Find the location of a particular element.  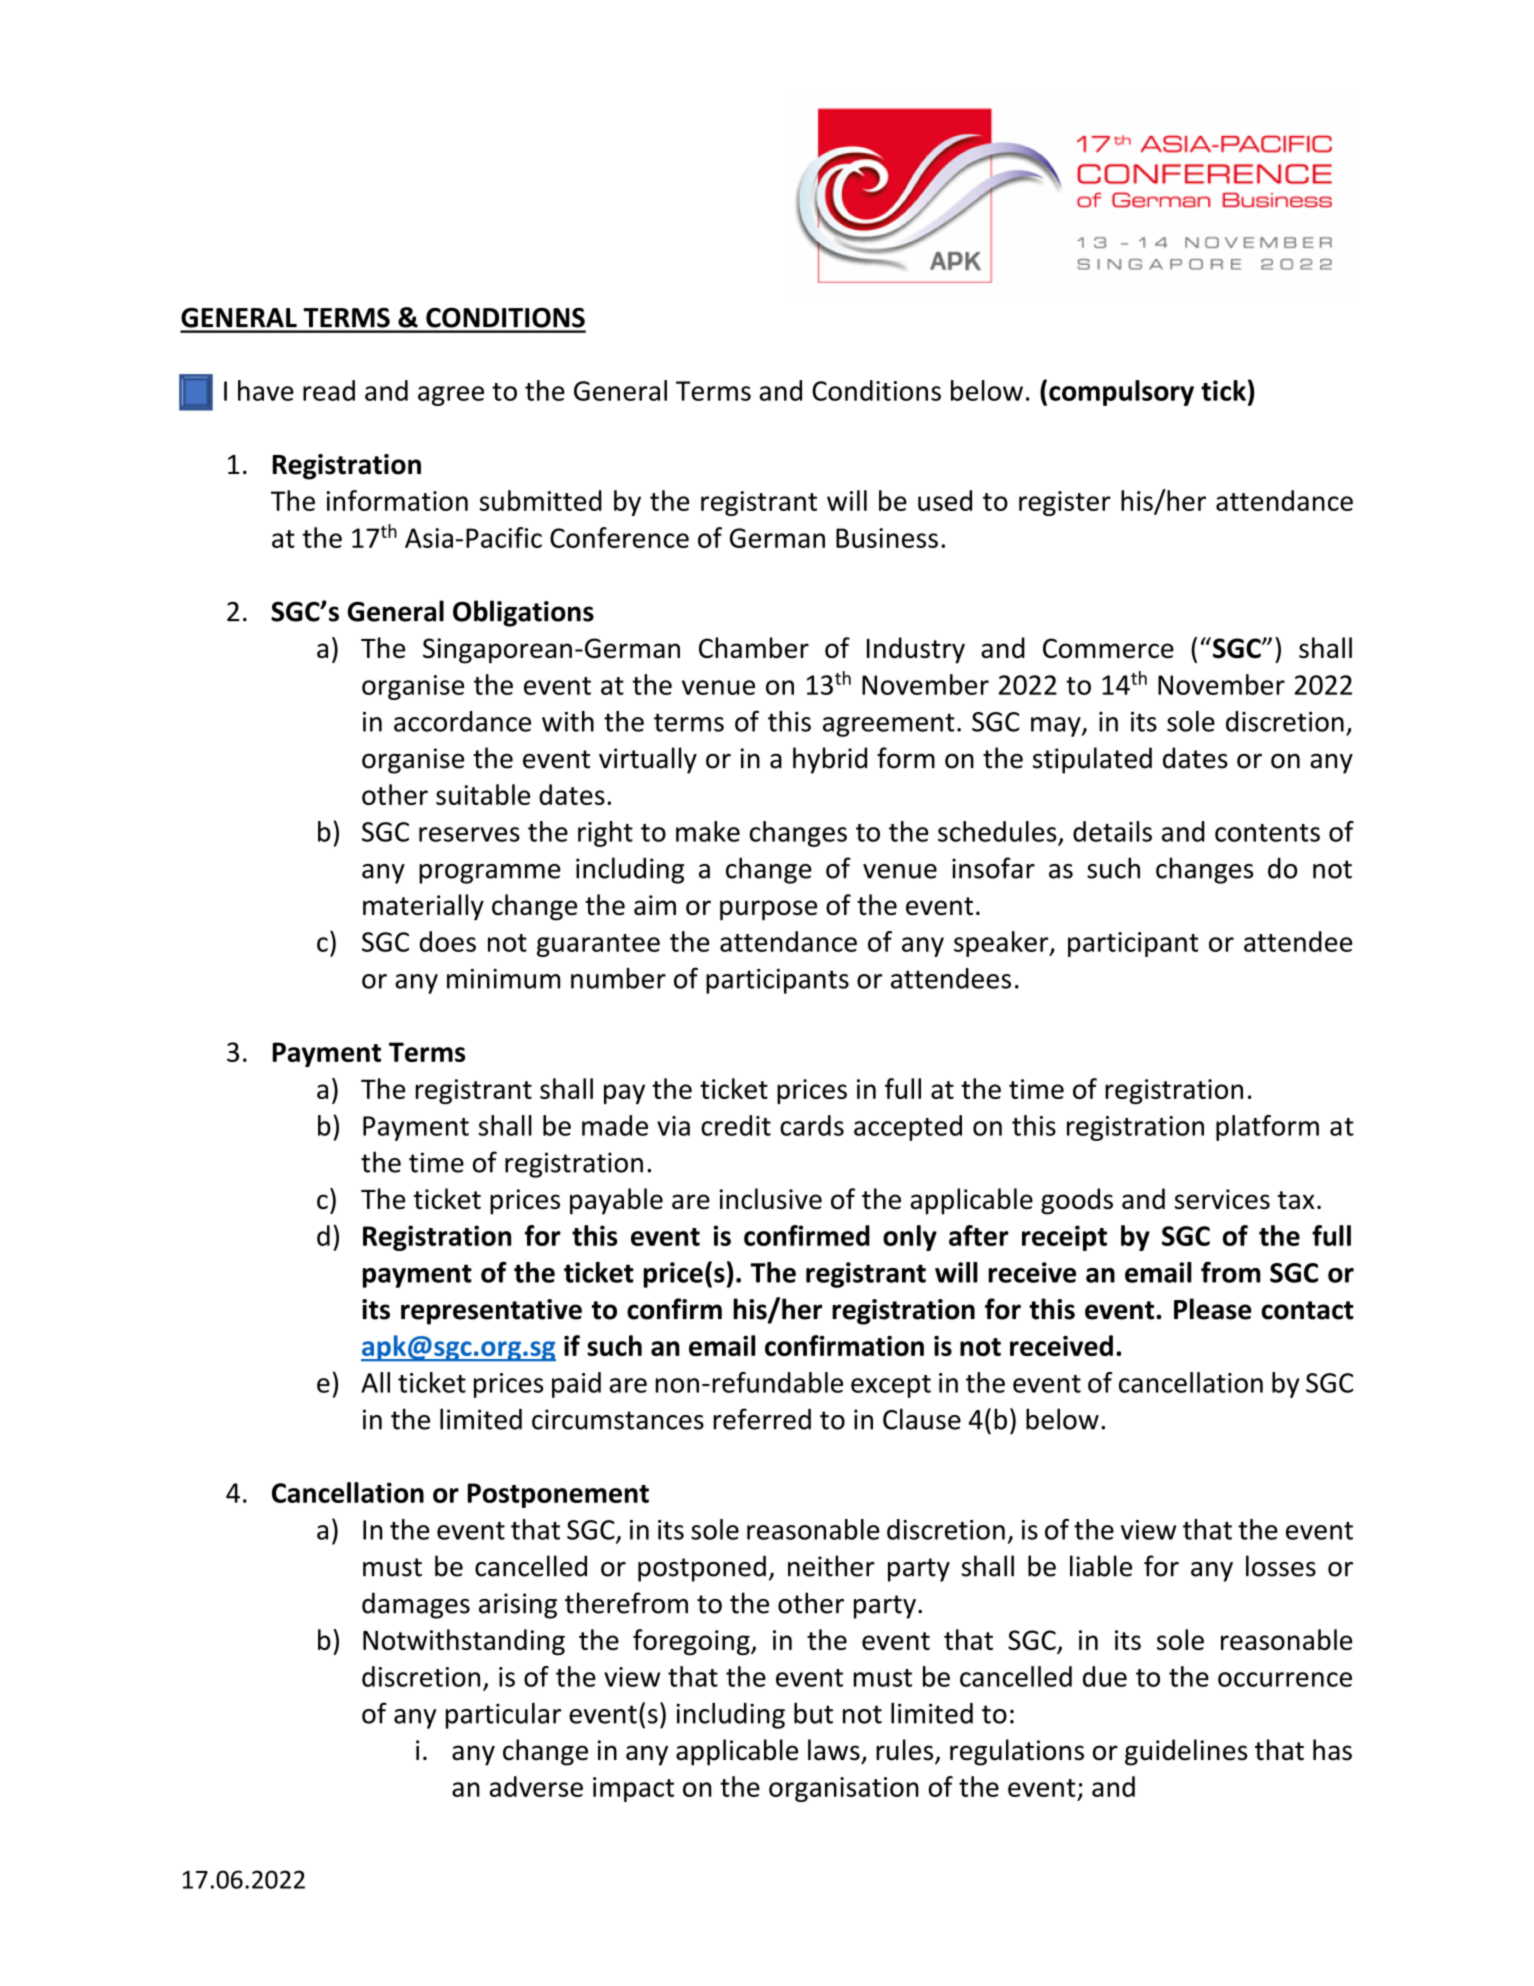

cards is located at coordinates (812, 1125).
